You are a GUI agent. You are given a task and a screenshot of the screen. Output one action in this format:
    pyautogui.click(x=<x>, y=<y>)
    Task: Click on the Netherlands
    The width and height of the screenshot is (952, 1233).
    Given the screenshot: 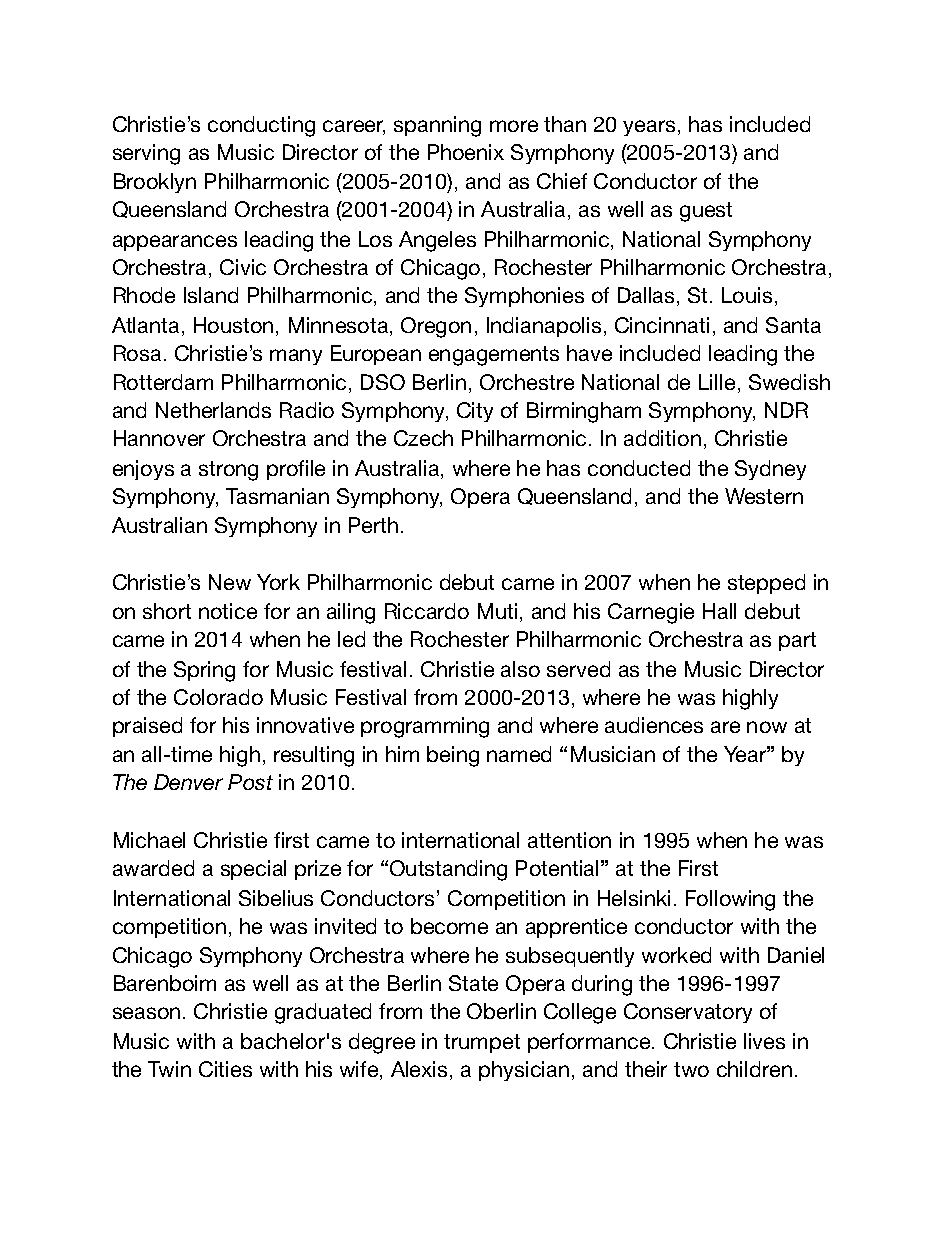 What is the action you would take?
    pyautogui.click(x=213, y=410)
